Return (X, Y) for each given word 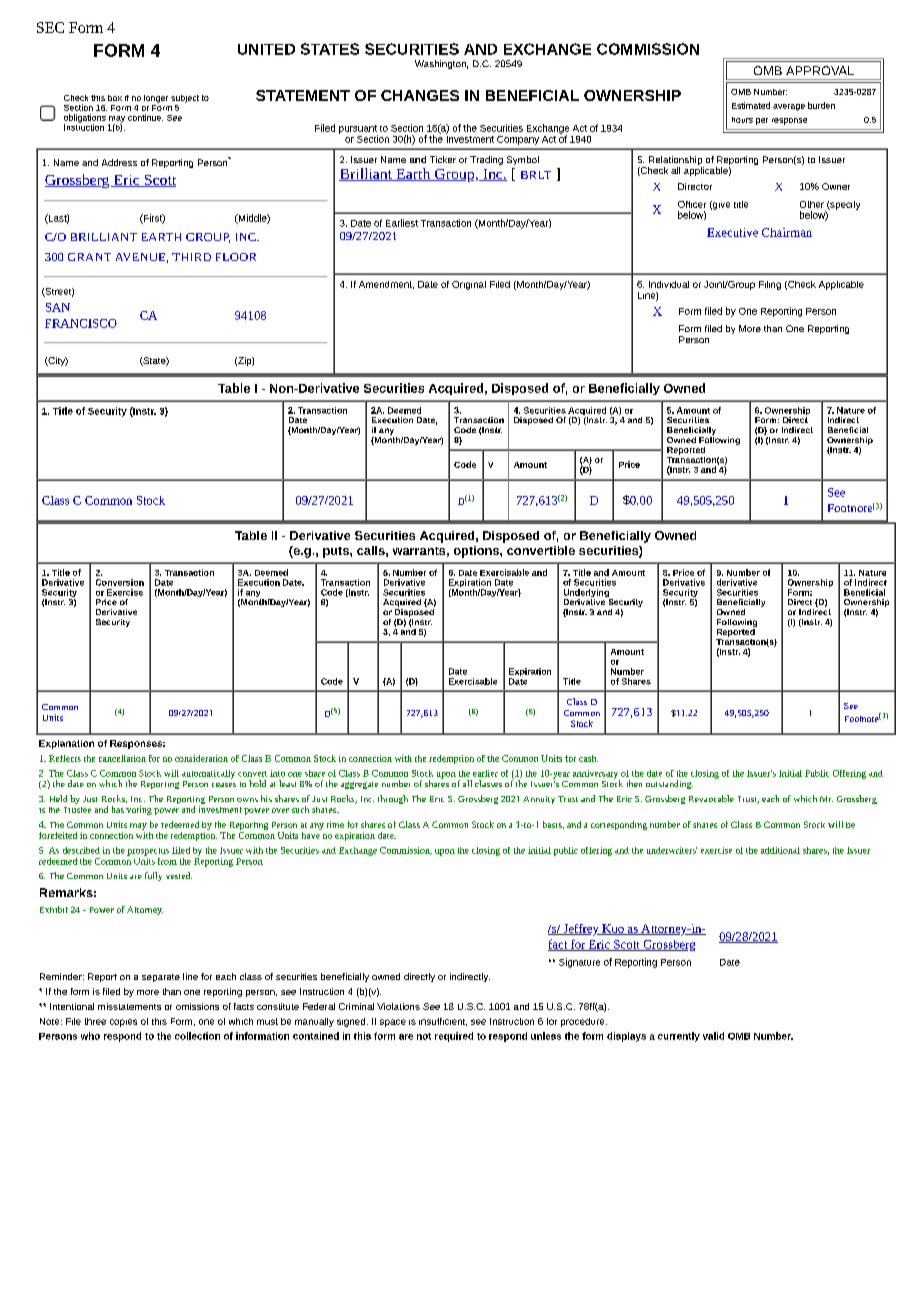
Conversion (120, 582)
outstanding (669, 784)
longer (156, 99)
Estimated (751, 105)
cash (588, 758)
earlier (485, 773)
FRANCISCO (81, 323)
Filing (770, 285)
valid (713, 1036)
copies (123, 1023)
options (477, 552)
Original (469, 285)
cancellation (122, 758)
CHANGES (420, 95)
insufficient (443, 1022)
